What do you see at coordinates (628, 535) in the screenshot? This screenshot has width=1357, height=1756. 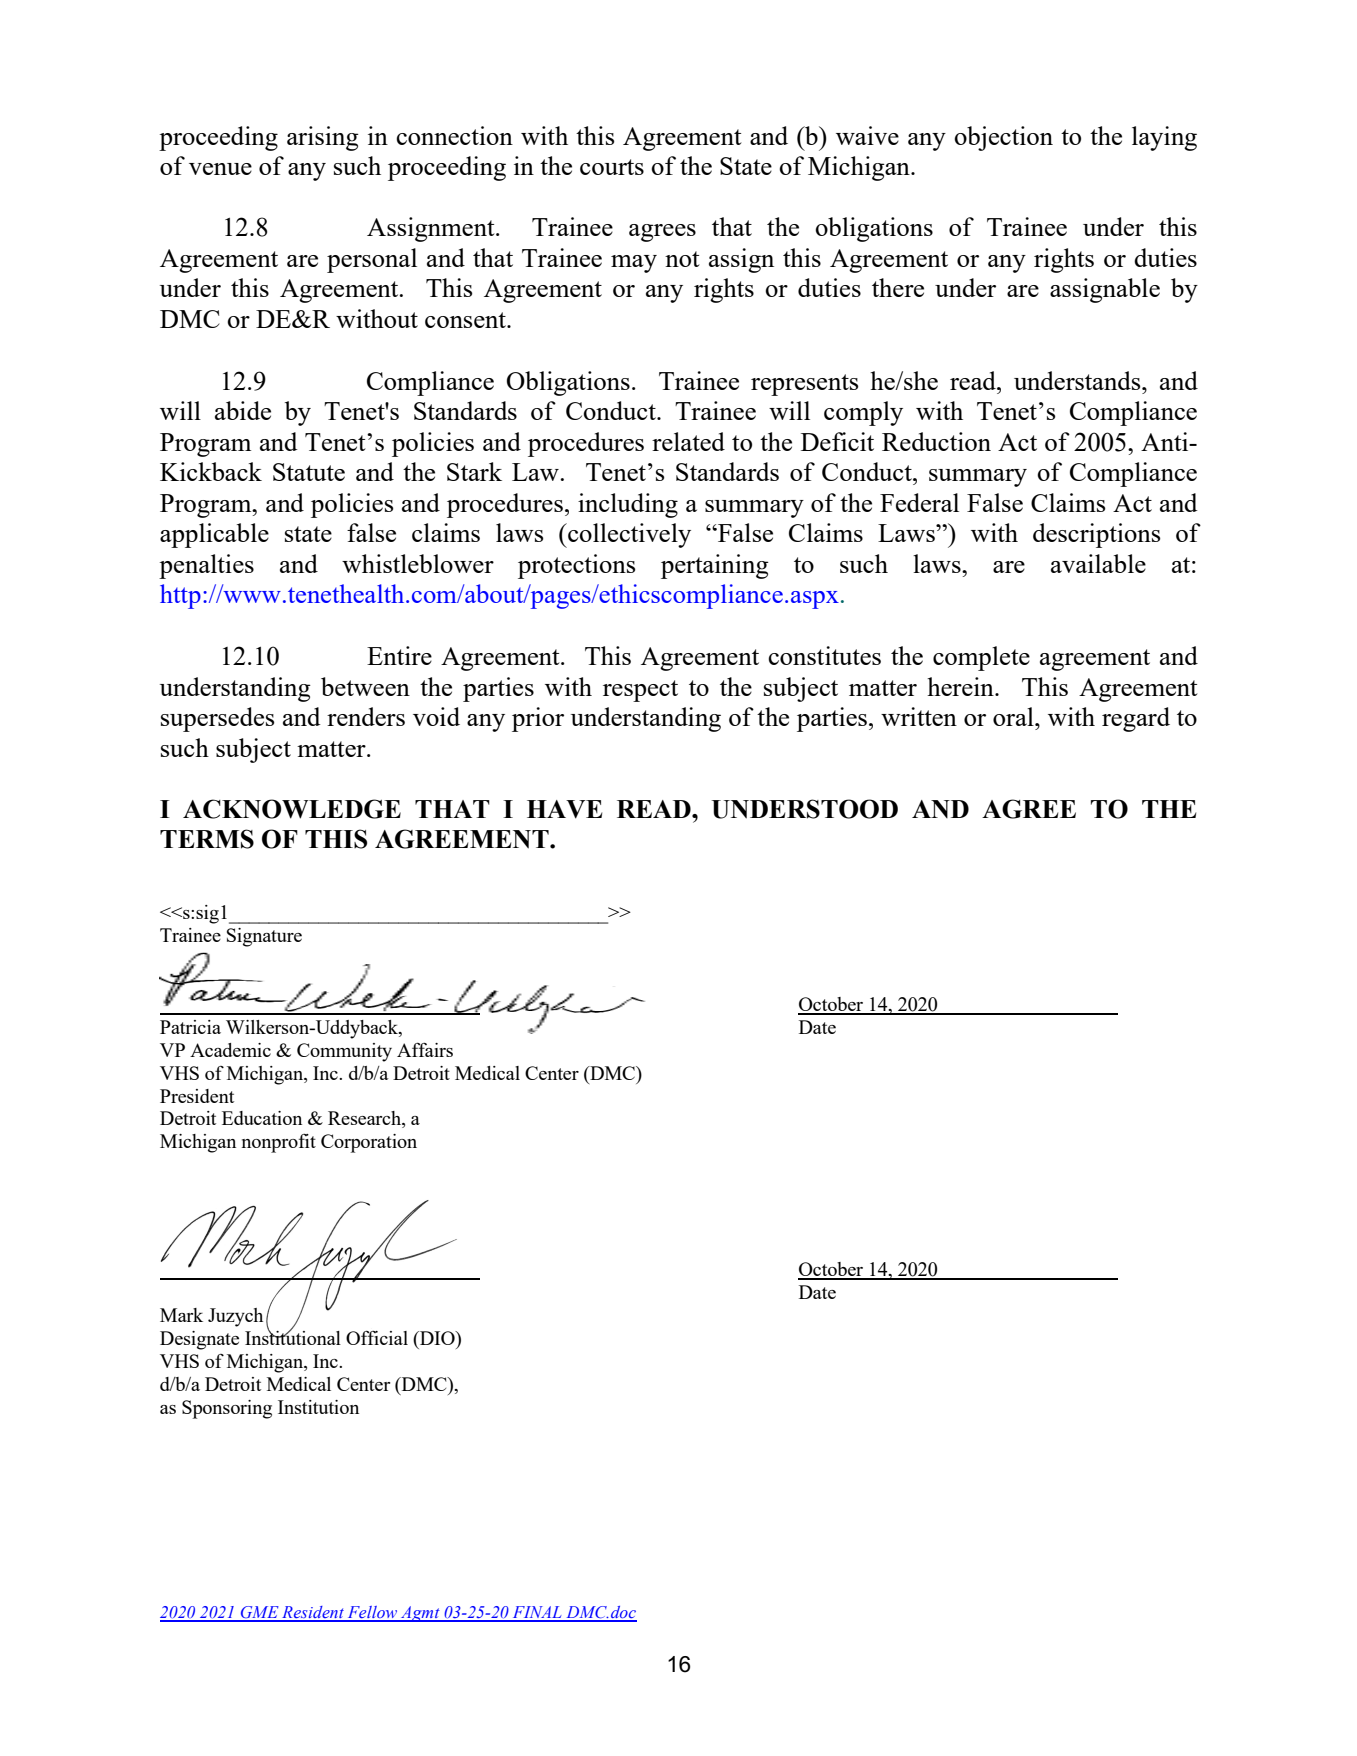 I see `collectively` at bounding box center [628, 535].
